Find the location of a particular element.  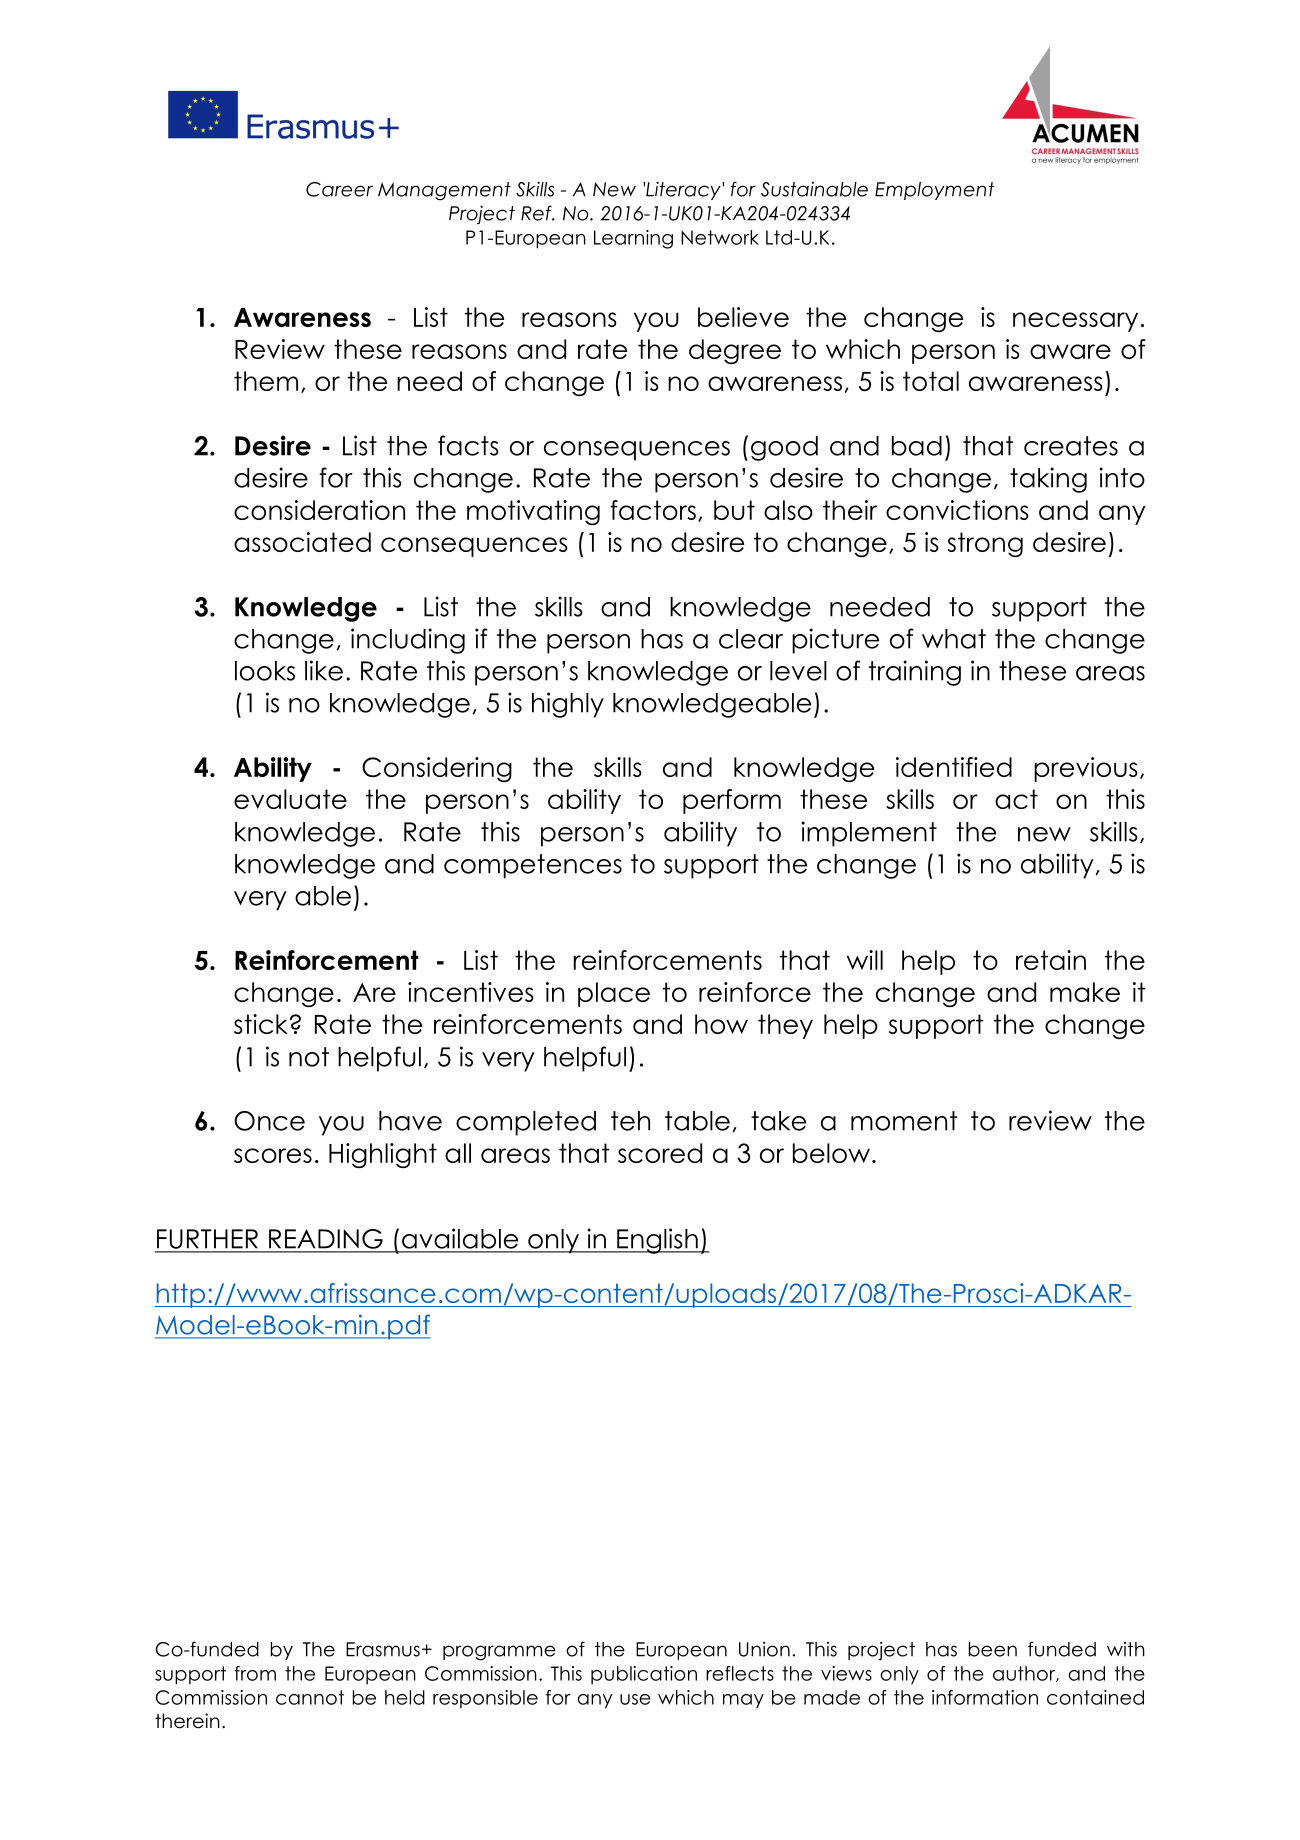

cannot is located at coordinates (310, 1697).
